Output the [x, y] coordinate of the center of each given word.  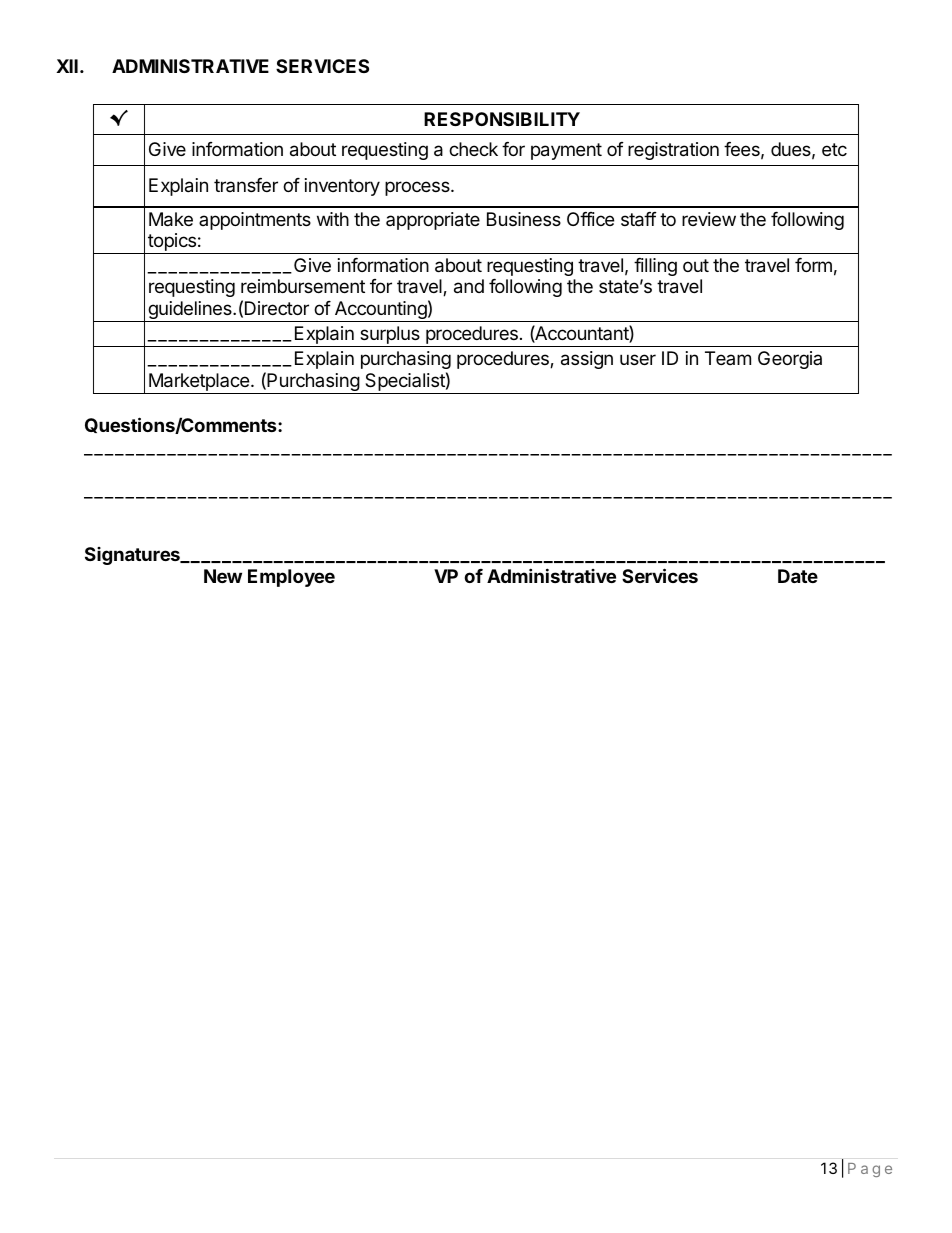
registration [673, 151]
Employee [291, 578]
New [223, 576]
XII [67, 66]
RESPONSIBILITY [502, 119]
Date [798, 576]
